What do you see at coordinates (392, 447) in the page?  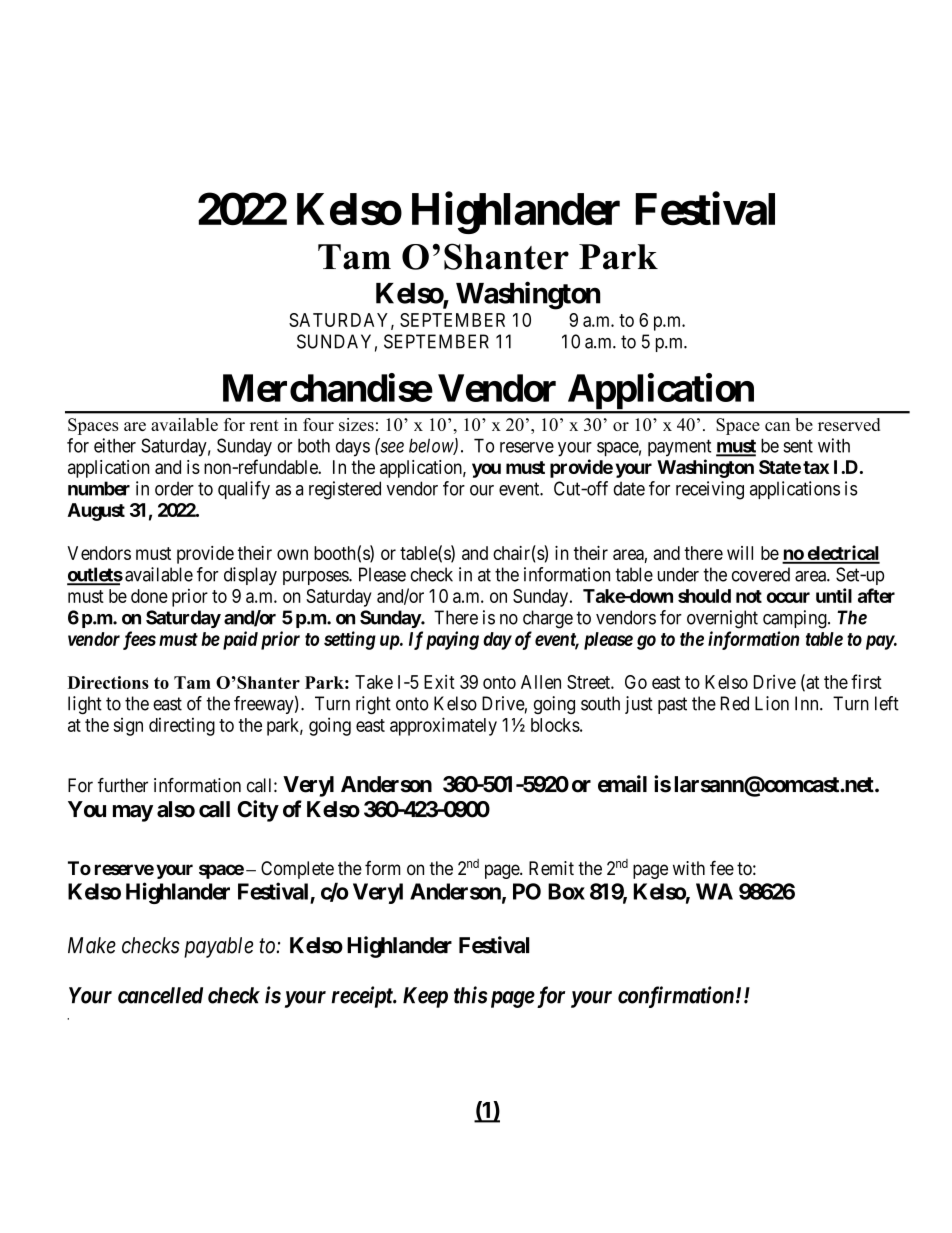 I see `see` at bounding box center [392, 447].
